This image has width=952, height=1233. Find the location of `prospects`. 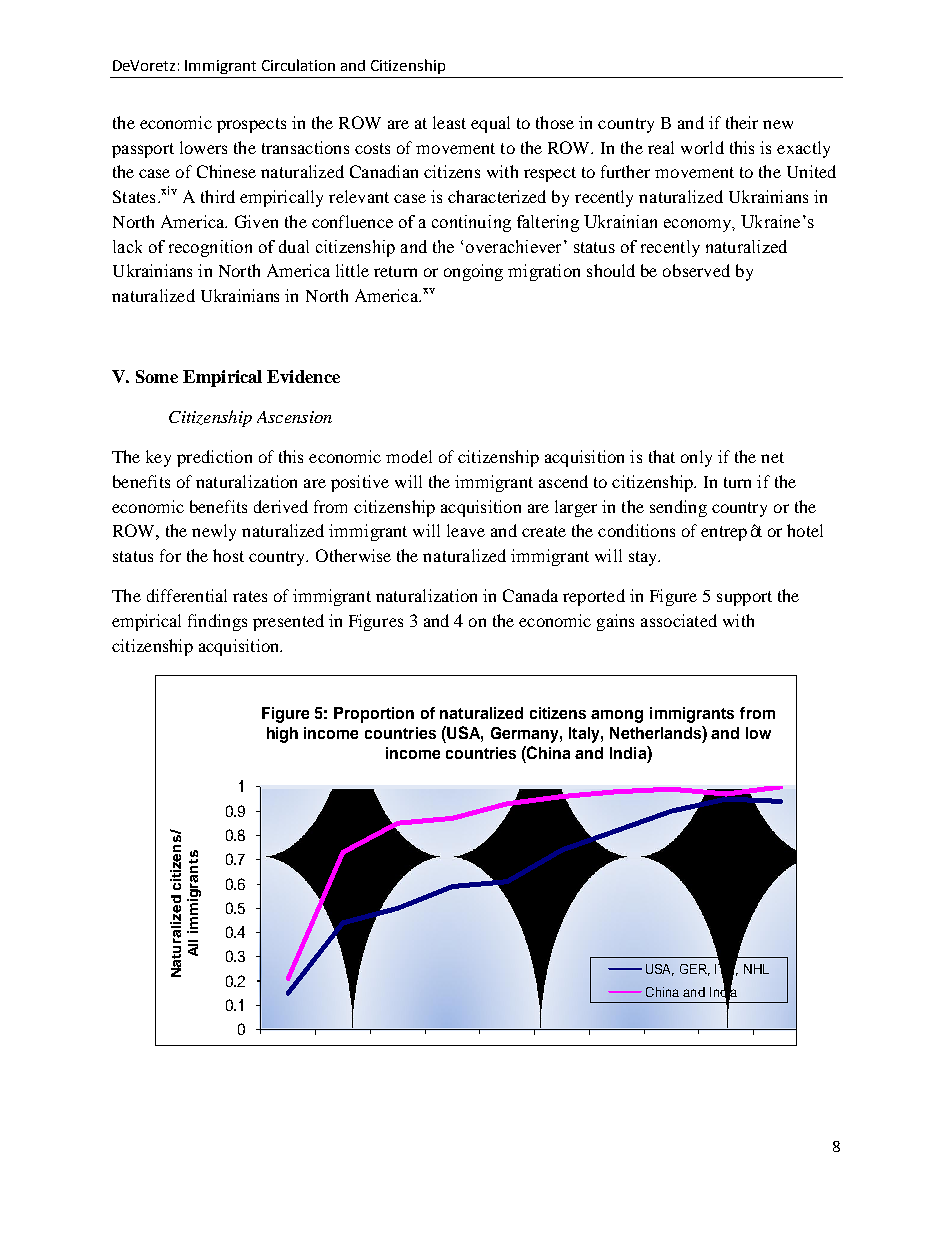

prospects is located at coordinates (251, 125).
